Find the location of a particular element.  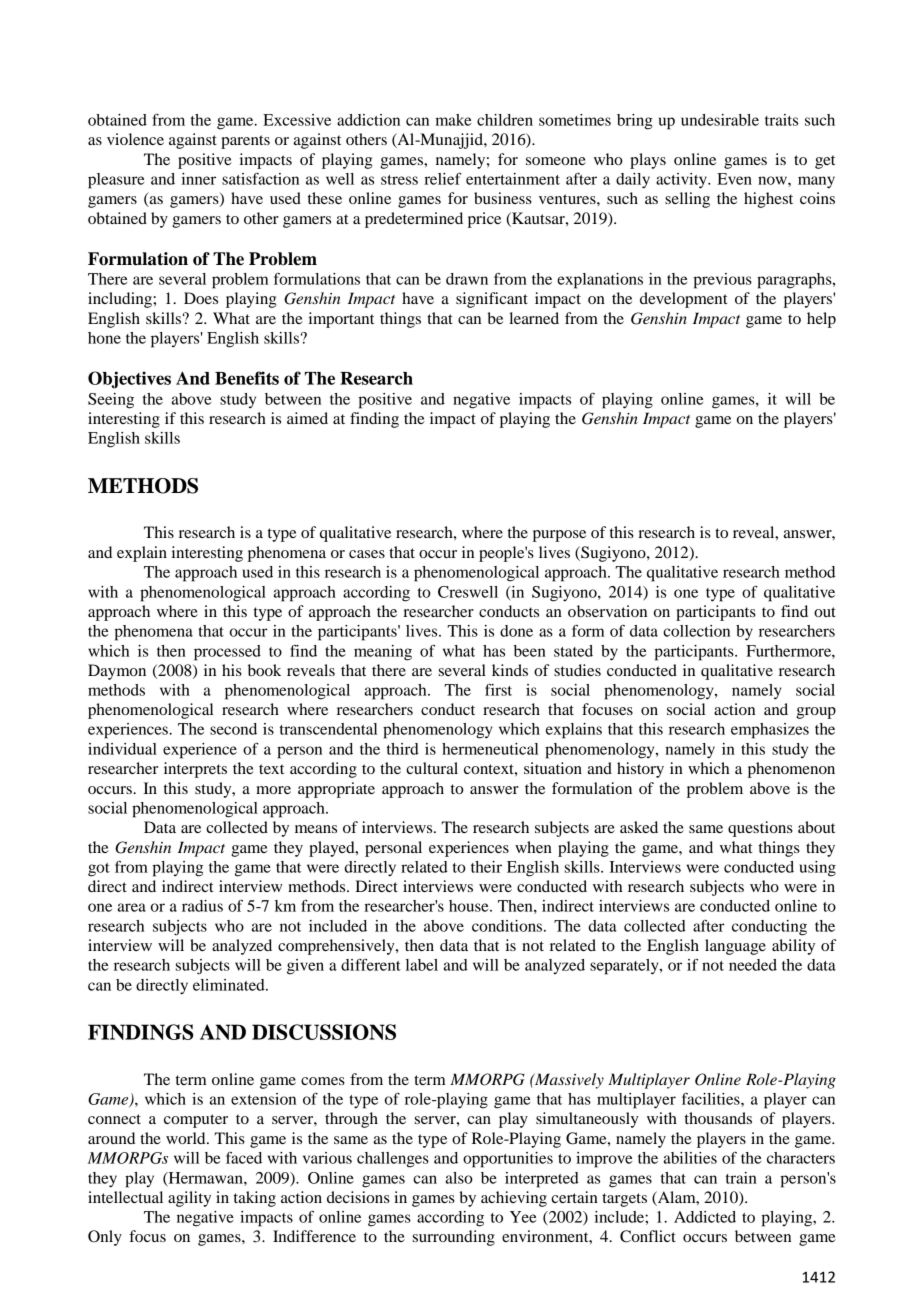

purpose is located at coordinates (559, 536).
